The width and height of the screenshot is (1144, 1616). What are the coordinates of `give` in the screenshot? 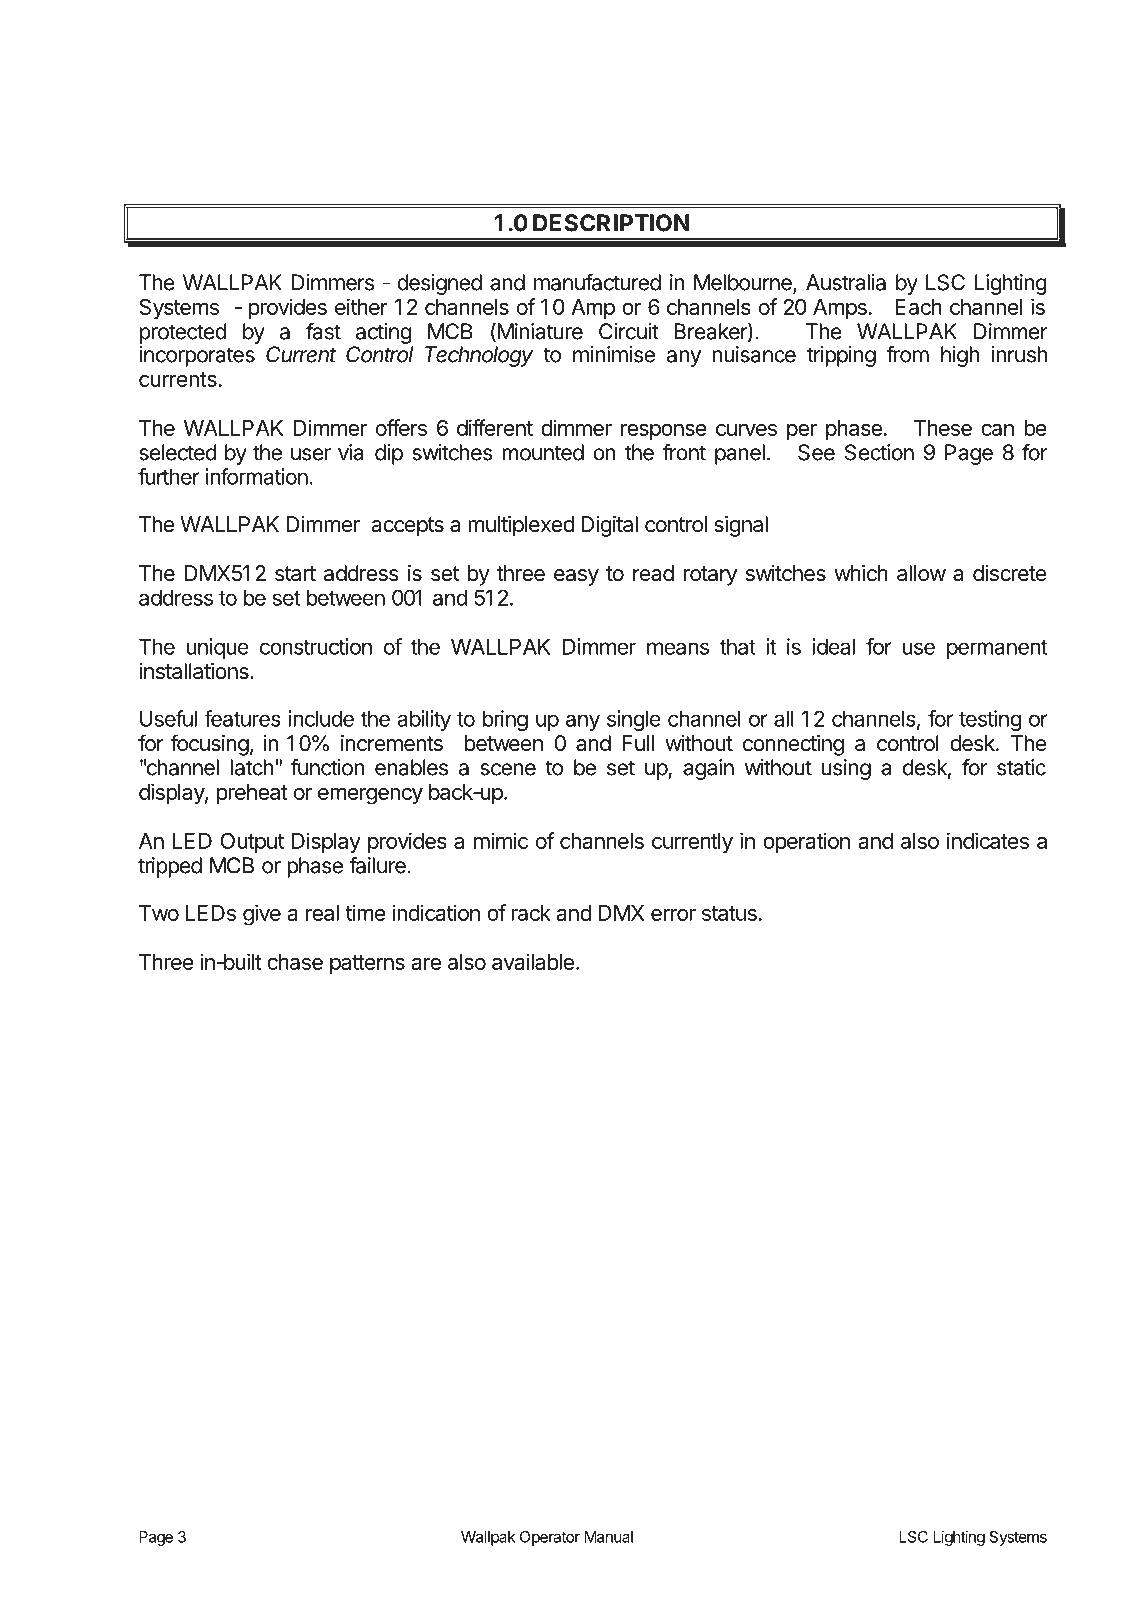 It's located at (262, 915).
